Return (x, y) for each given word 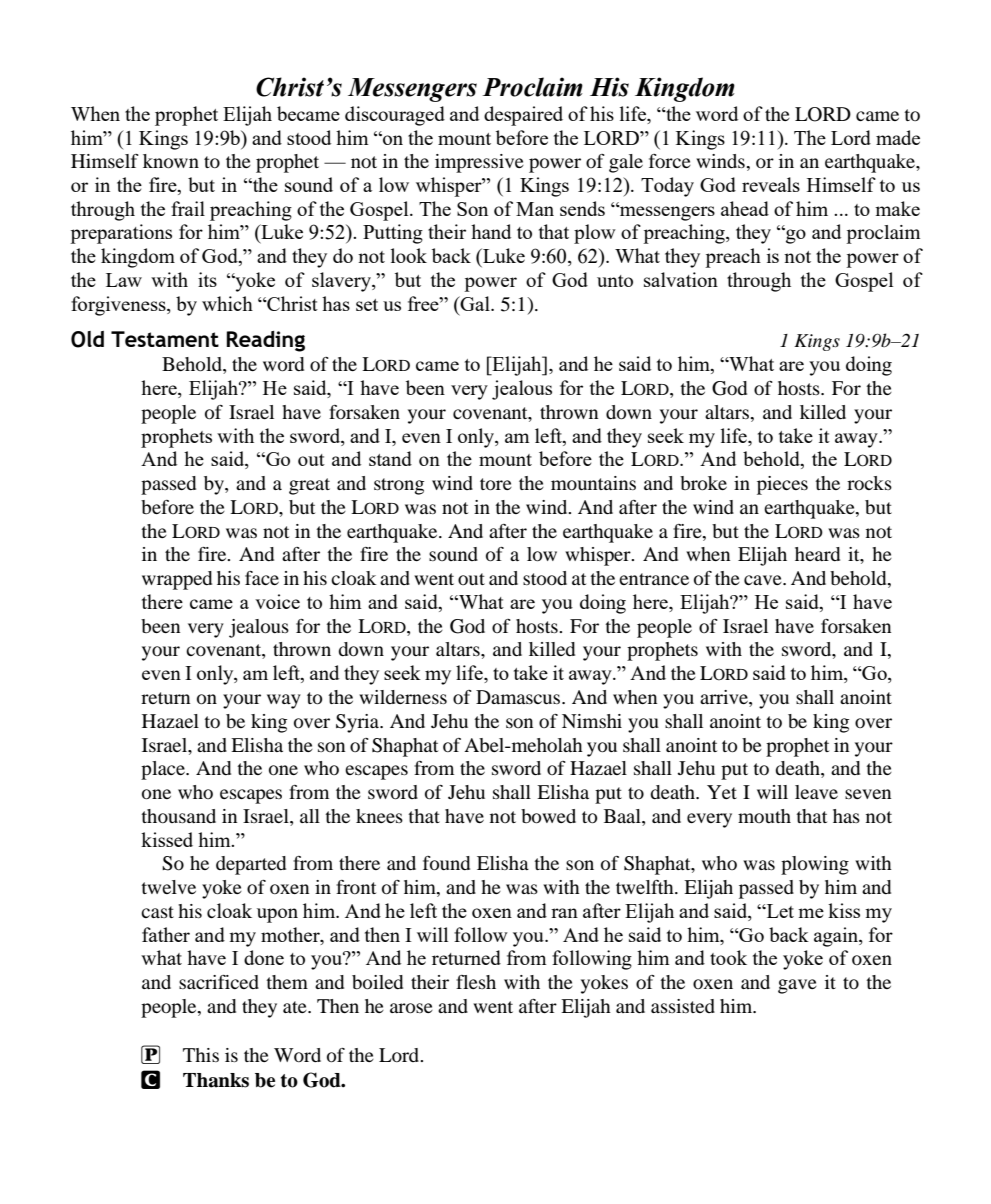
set (367, 305)
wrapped (177, 580)
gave (797, 986)
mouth (764, 816)
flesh (476, 982)
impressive (479, 163)
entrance (654, 579)
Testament (165, 339)
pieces (782, 485)
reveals (771, 184)
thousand (178, 816)
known (171, 161)
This (201, 1055)
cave (764, 580)
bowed (548, 816)
